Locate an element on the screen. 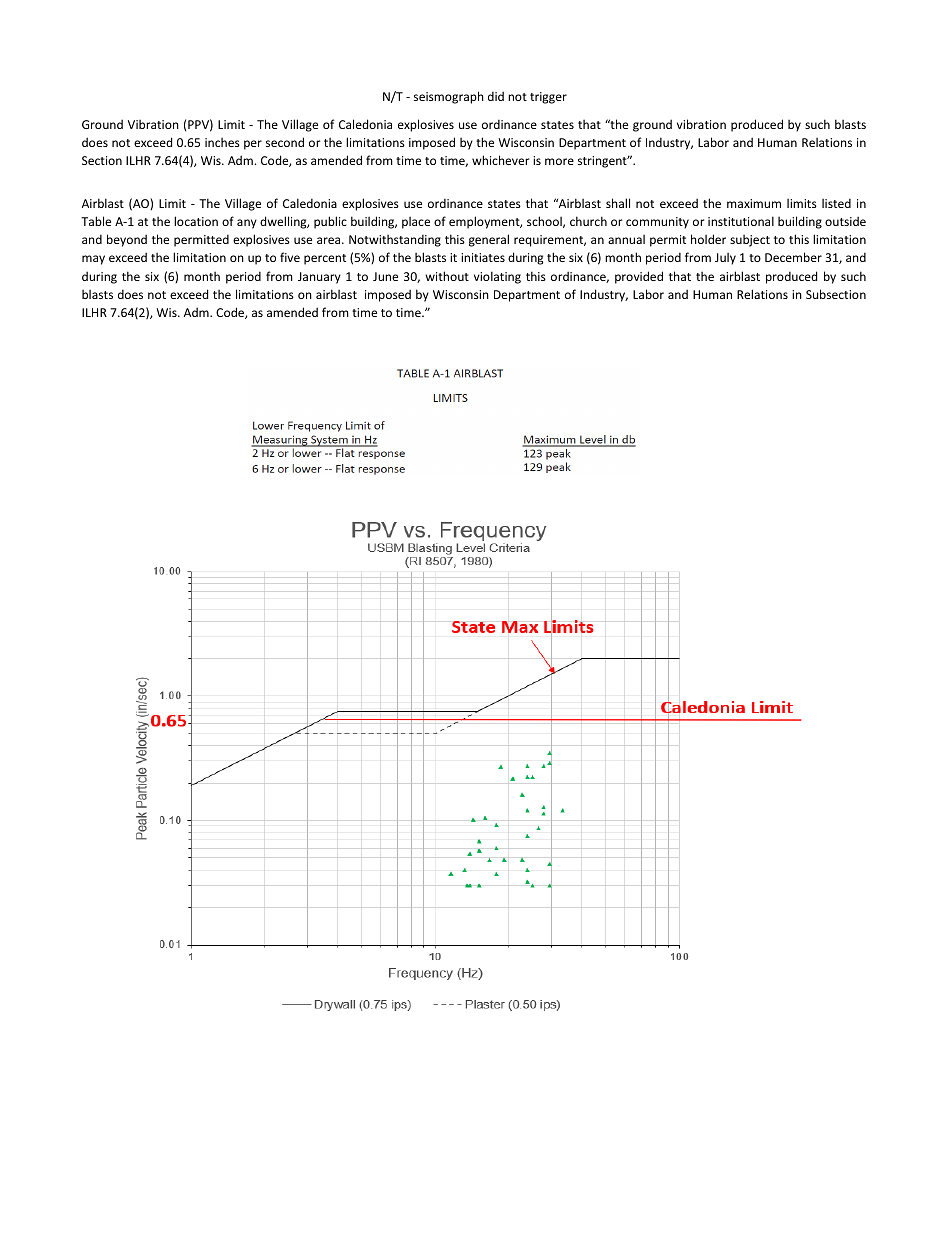 The image size is (952, 1233). without is located at coordinates (447, 276).
